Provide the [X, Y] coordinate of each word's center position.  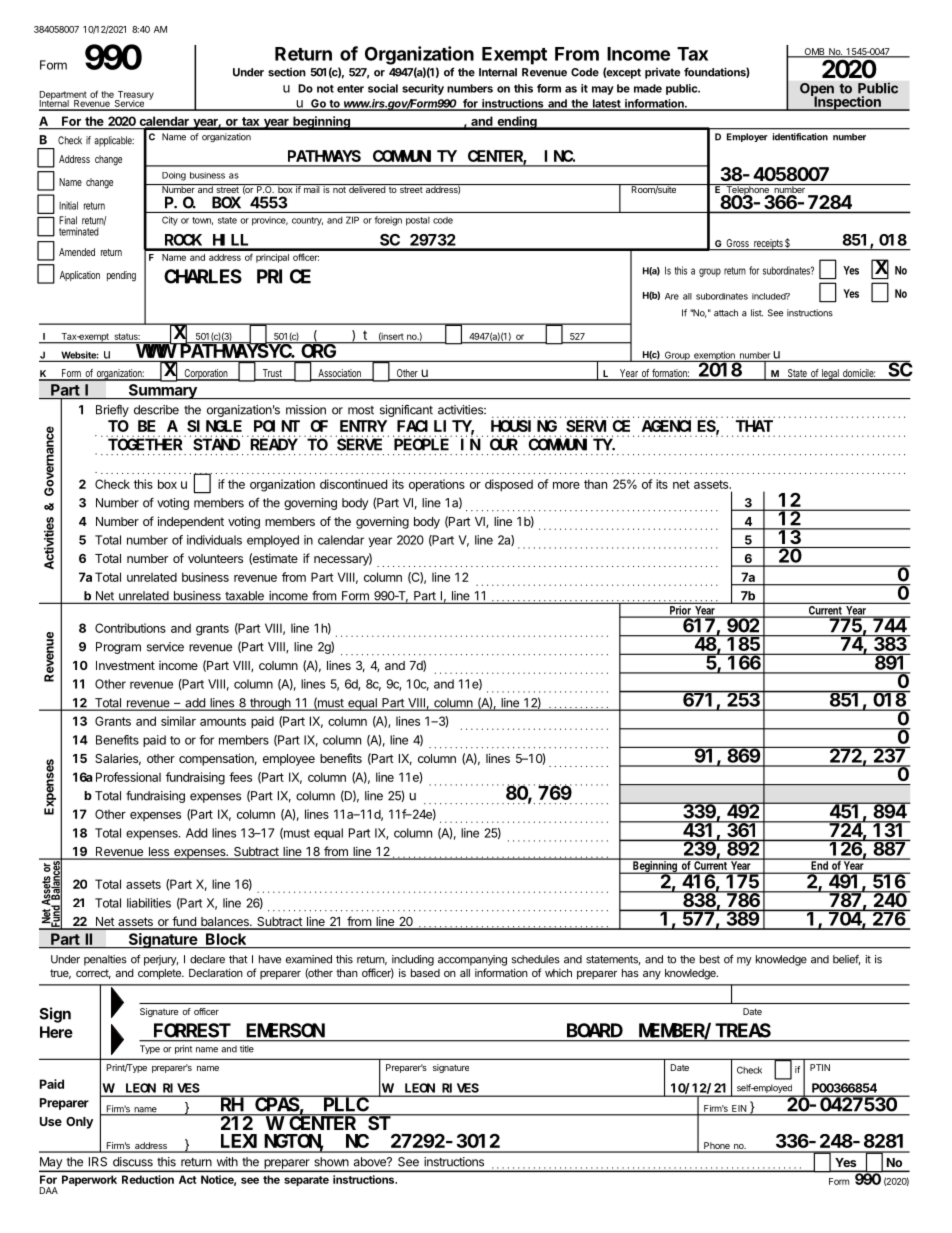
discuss [133, 1162]
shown [331, 1162]
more [566, 485]
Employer [747, 137]
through [270, 704]
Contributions [130, 628]
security [423, 89]
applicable [114, 141]
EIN [739, 1108]
